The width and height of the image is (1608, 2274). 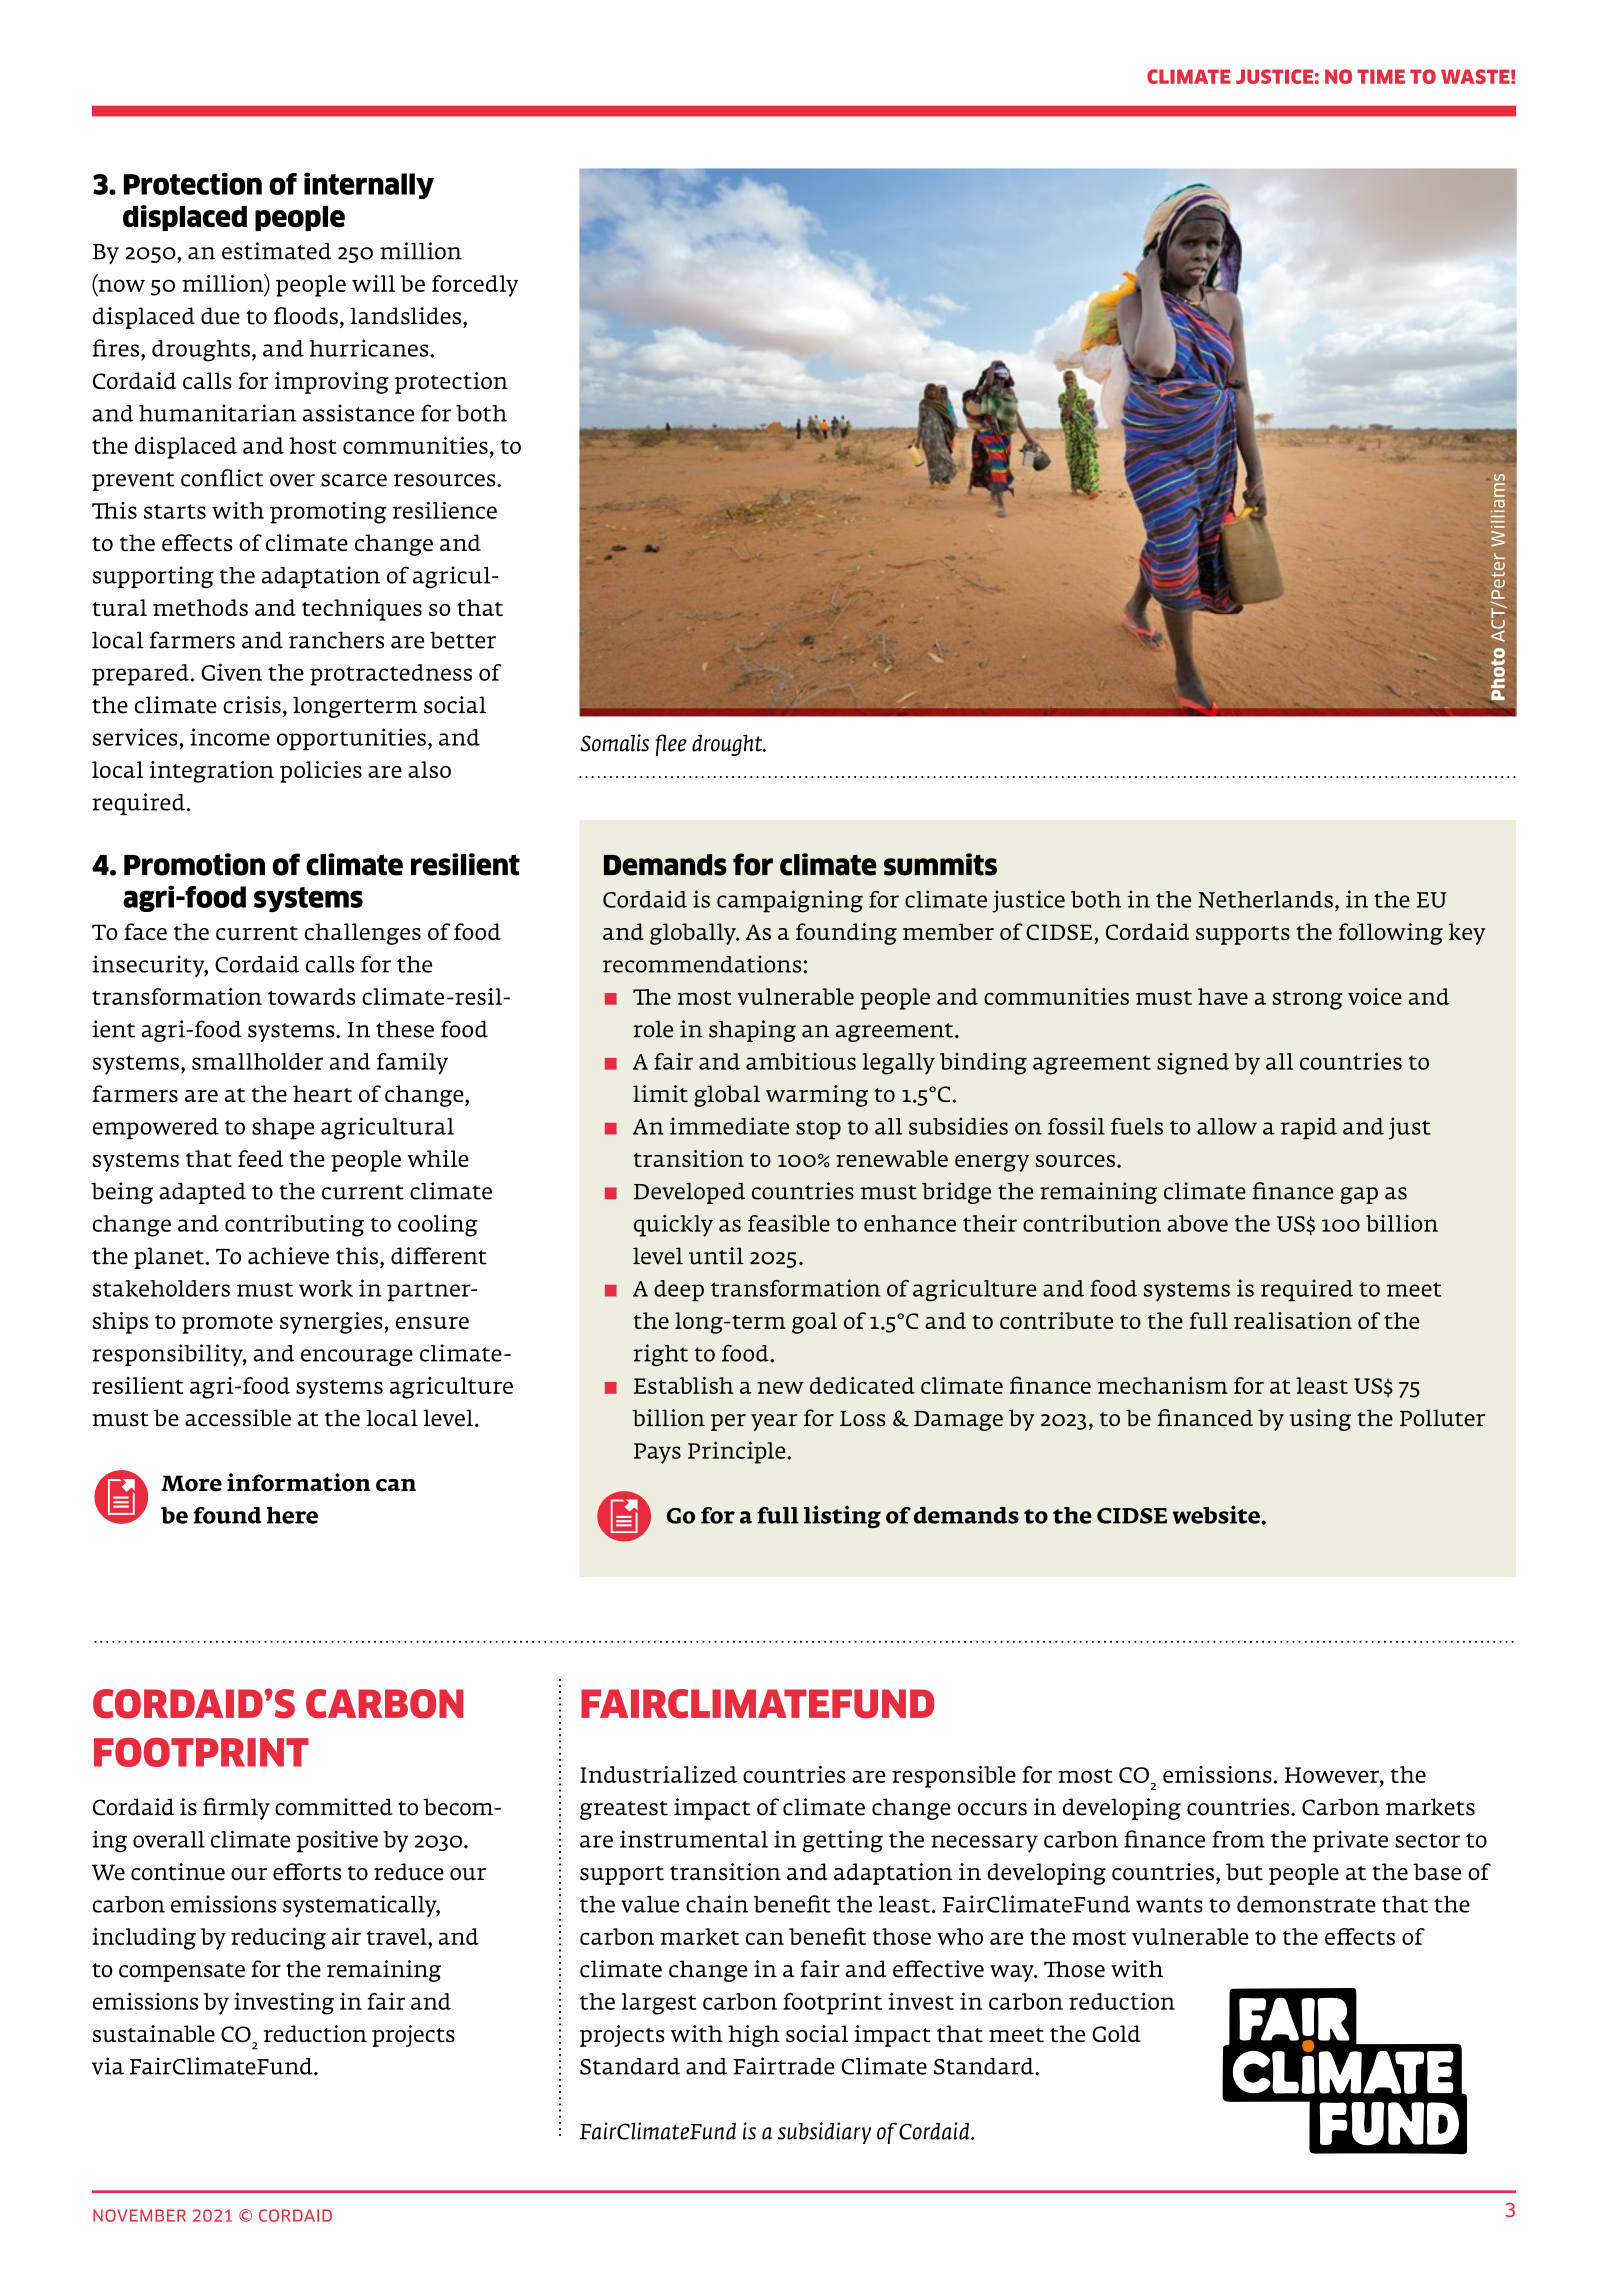 I want to click on NOVEMBER, so click(x=139, y=2215).
